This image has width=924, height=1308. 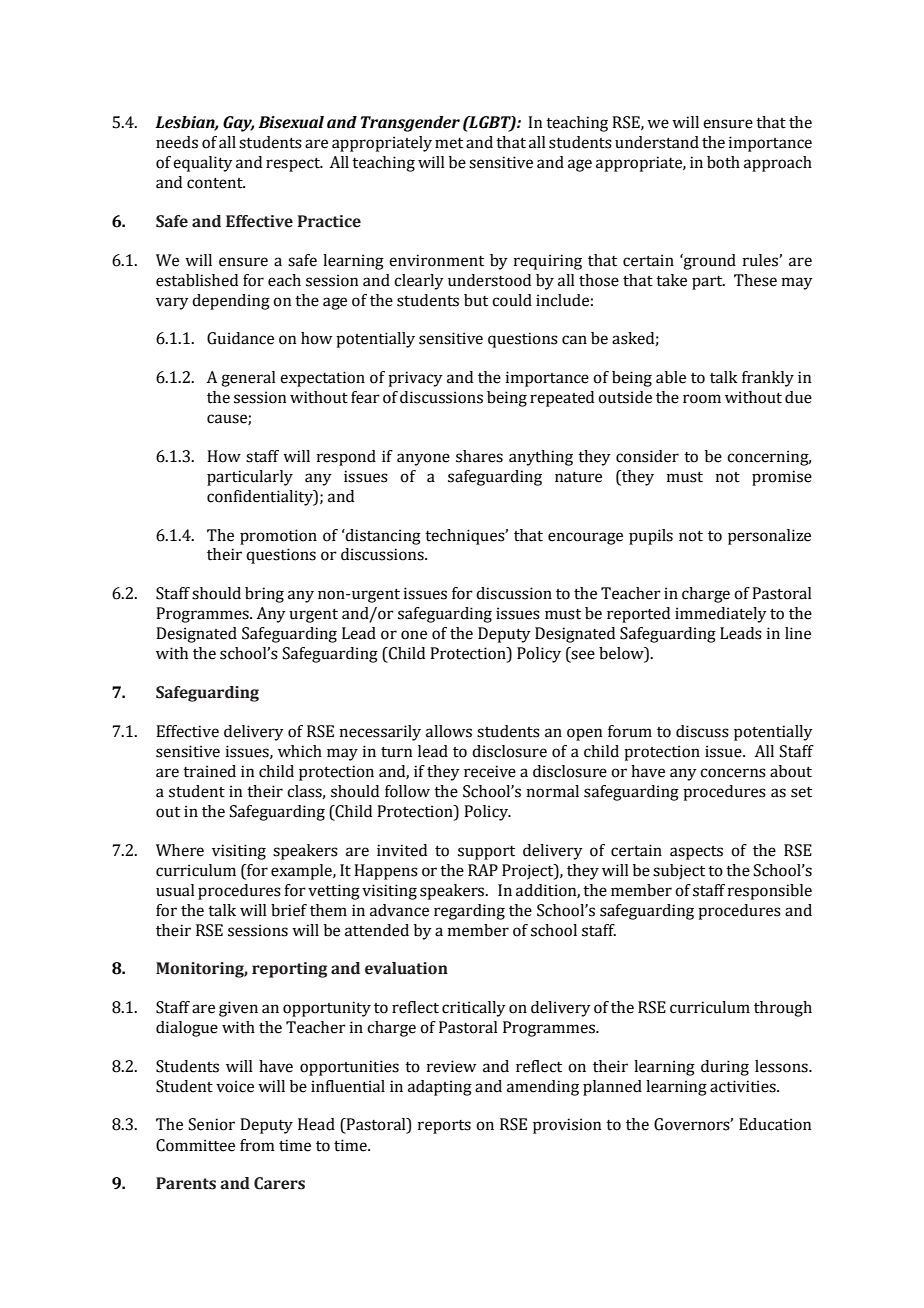 What do you see at coordinates (257, 1145) in the image?
I see `from` at bounding box center [257, 1145].
